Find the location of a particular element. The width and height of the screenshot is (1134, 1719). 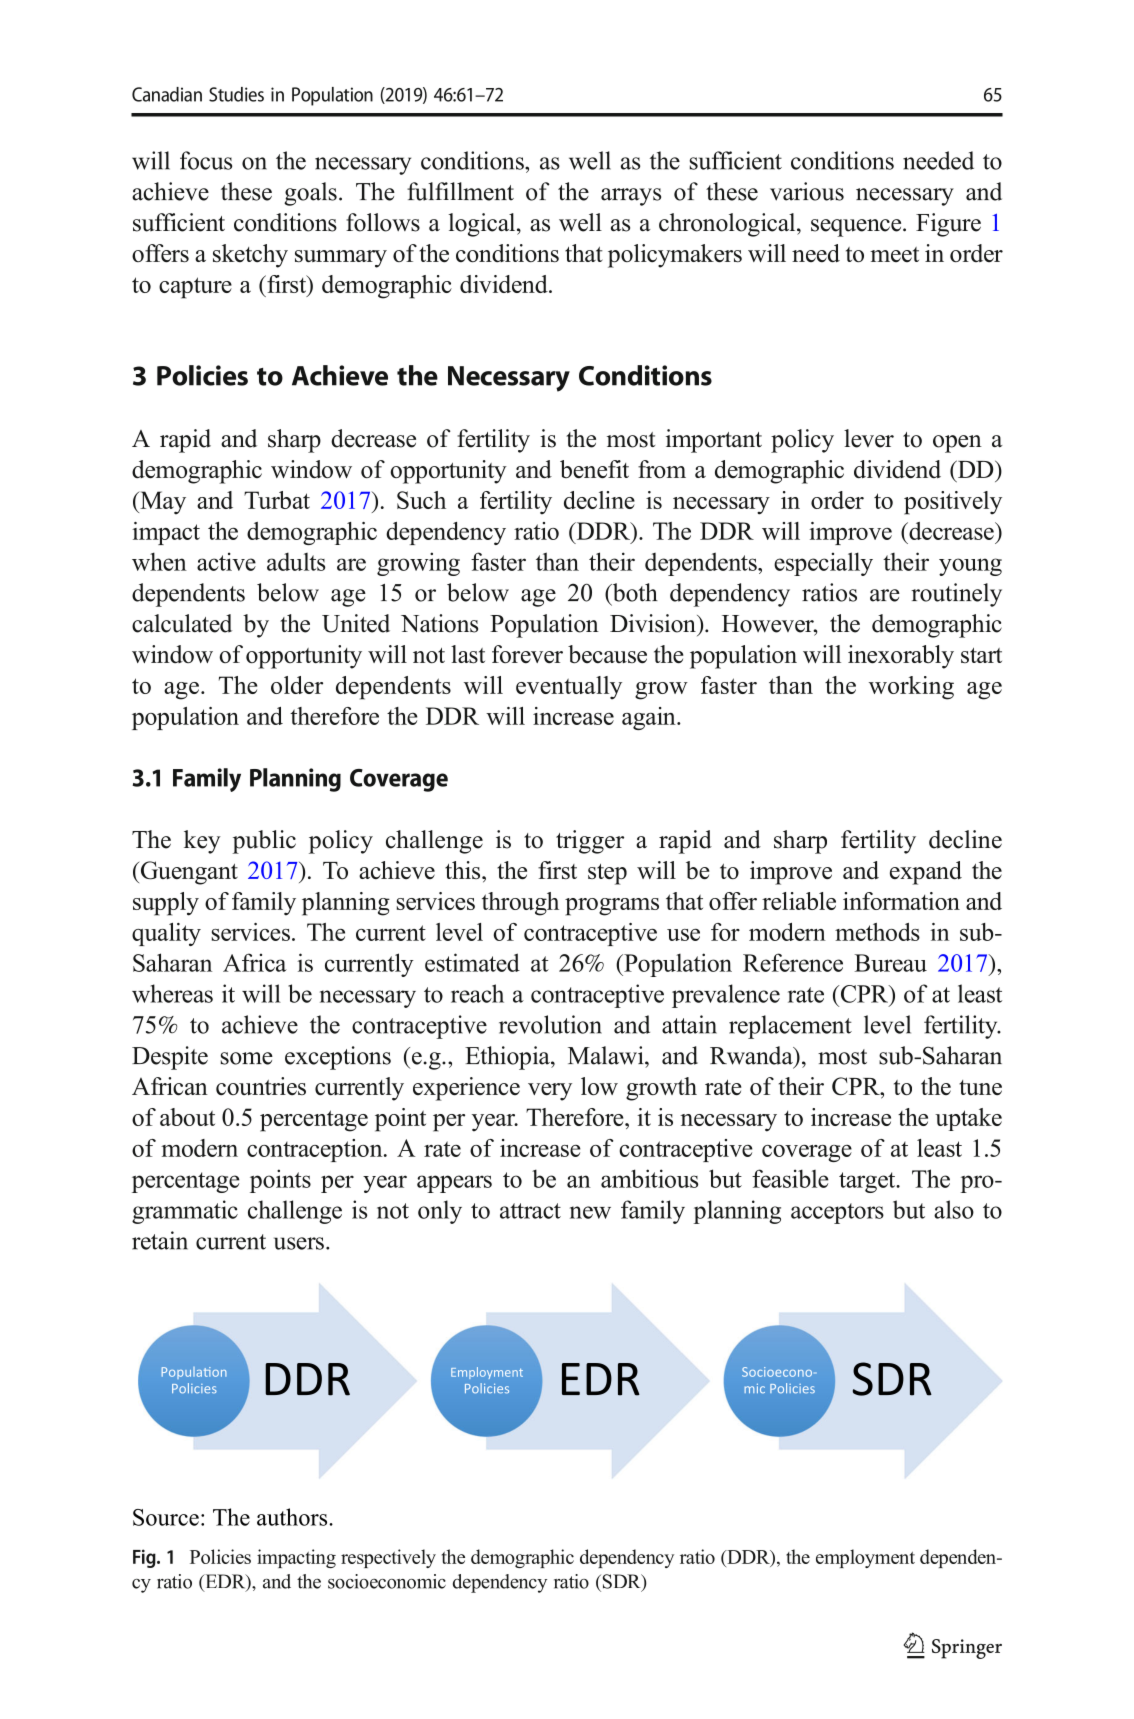

authors is located at coordinates (293, 1517).
